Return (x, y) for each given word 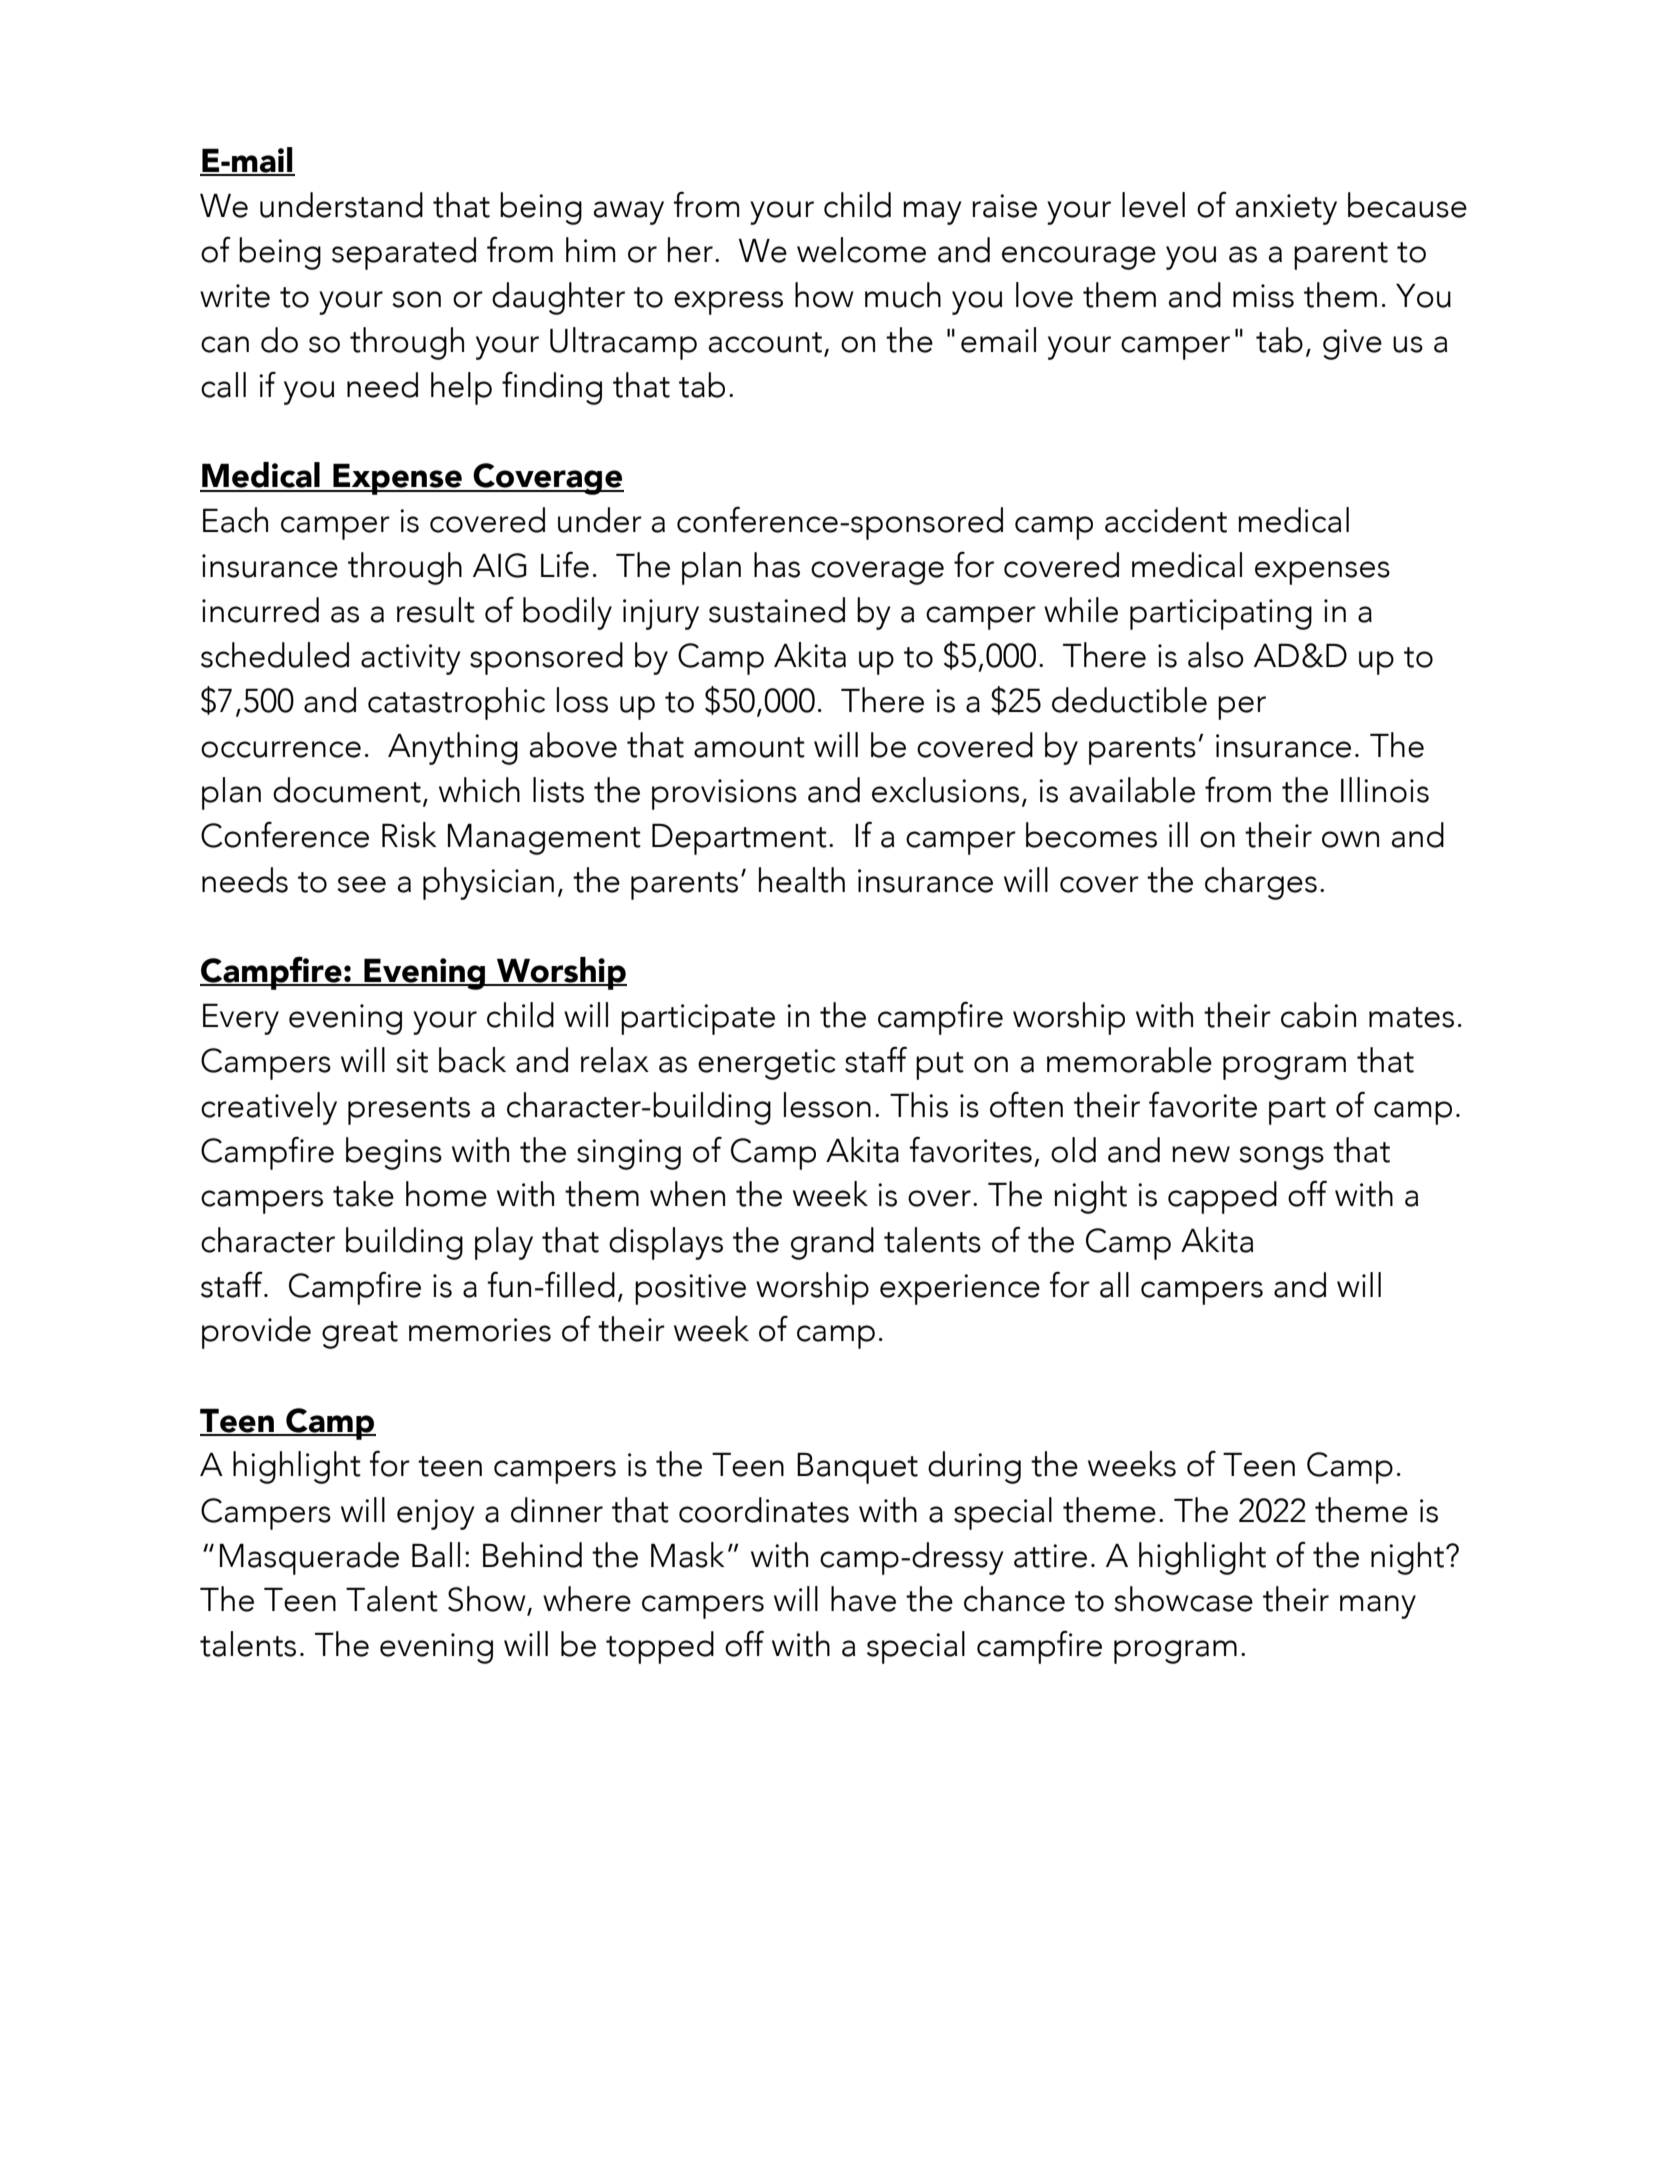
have (863, 1599)
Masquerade (309, 1558)
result (436, 610)
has (777, 565)
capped (1222, 1197)
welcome (861, 250)
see (361, 884)
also (1216, 655)
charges (1261, 883)
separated (404, 253)
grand (832, 1243)
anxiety (1286, 209)
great (360, 1335)
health (802, 880)
